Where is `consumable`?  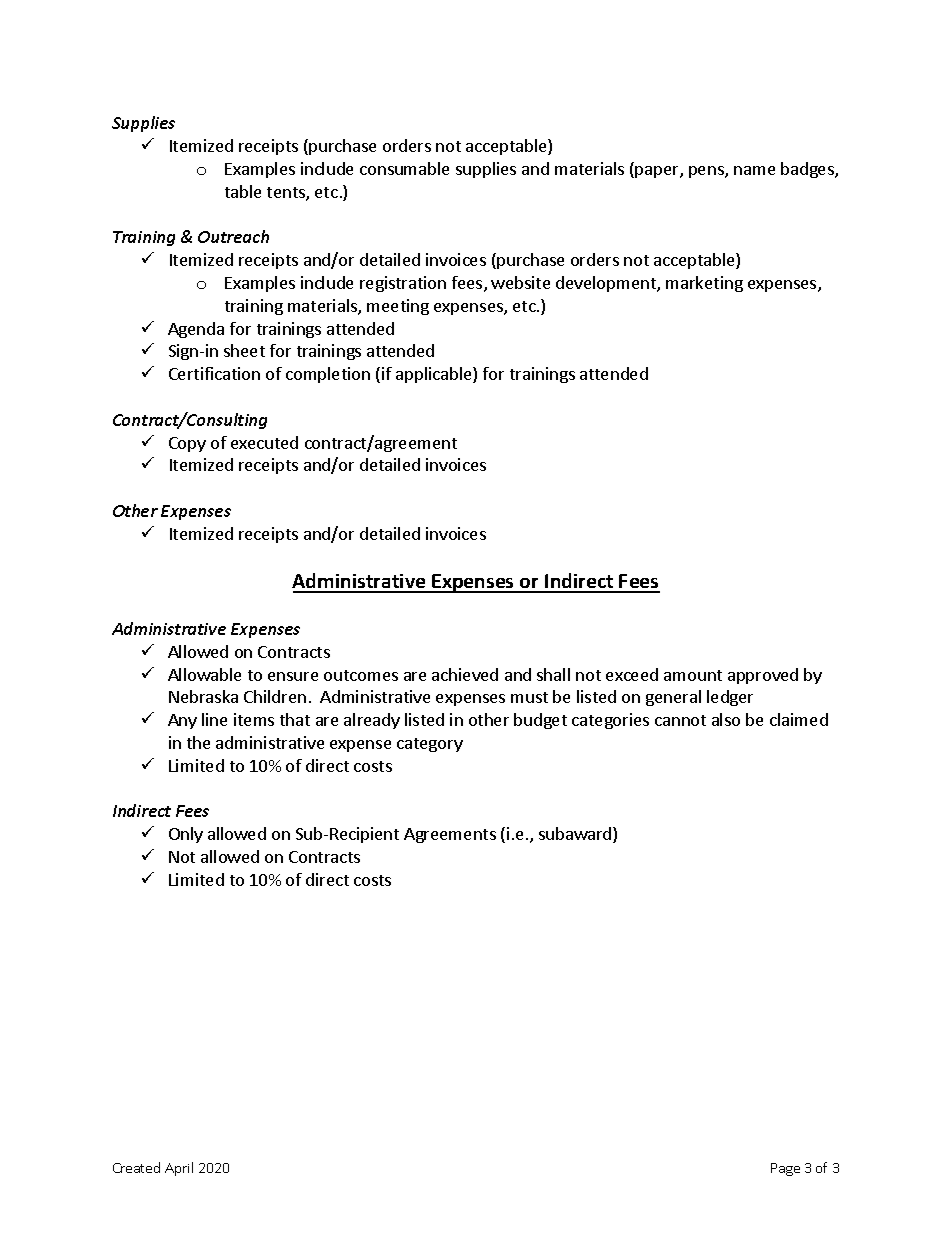
consumable is located at coordinates (404, 168).
